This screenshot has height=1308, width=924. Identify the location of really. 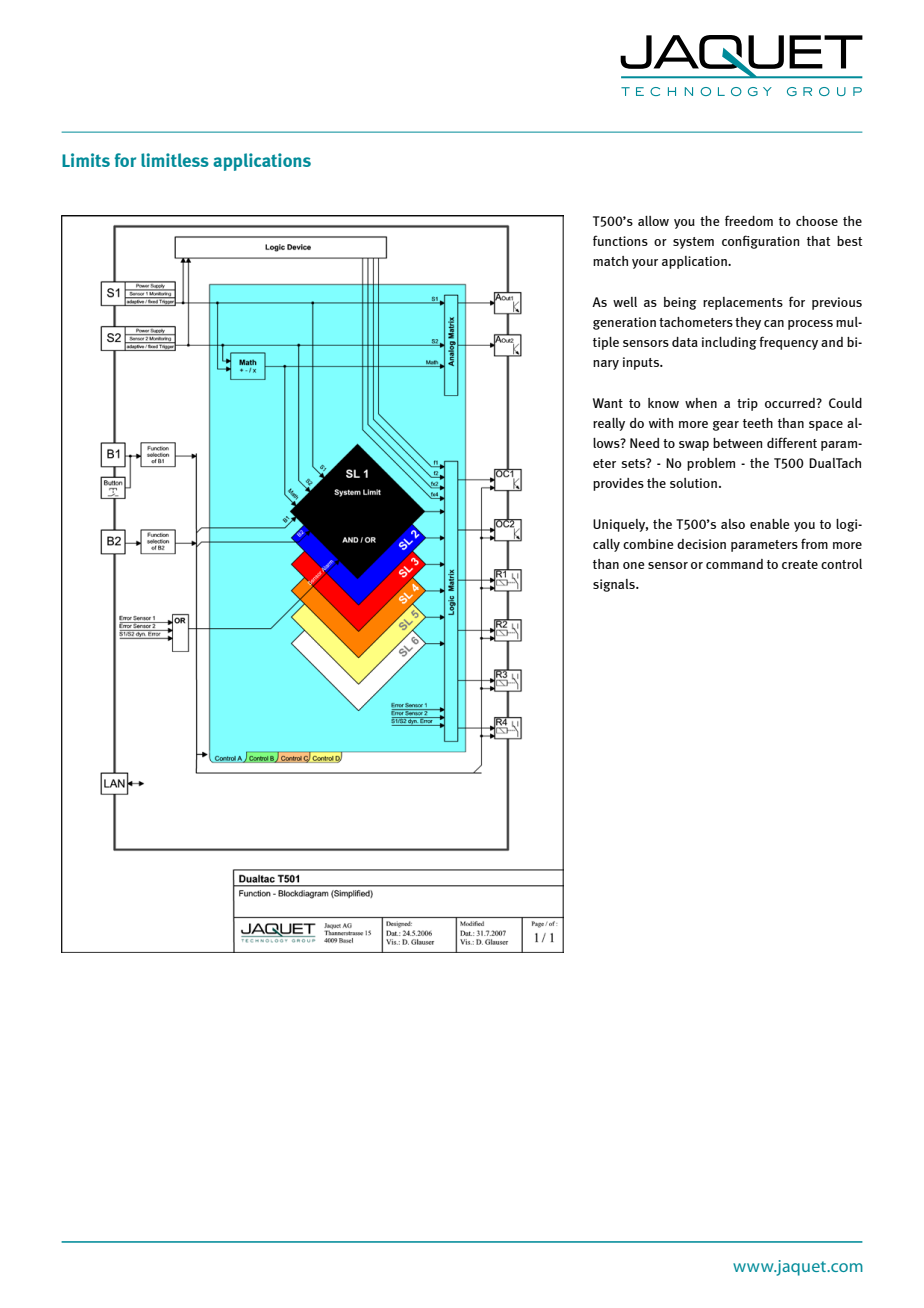
(609, 424).
